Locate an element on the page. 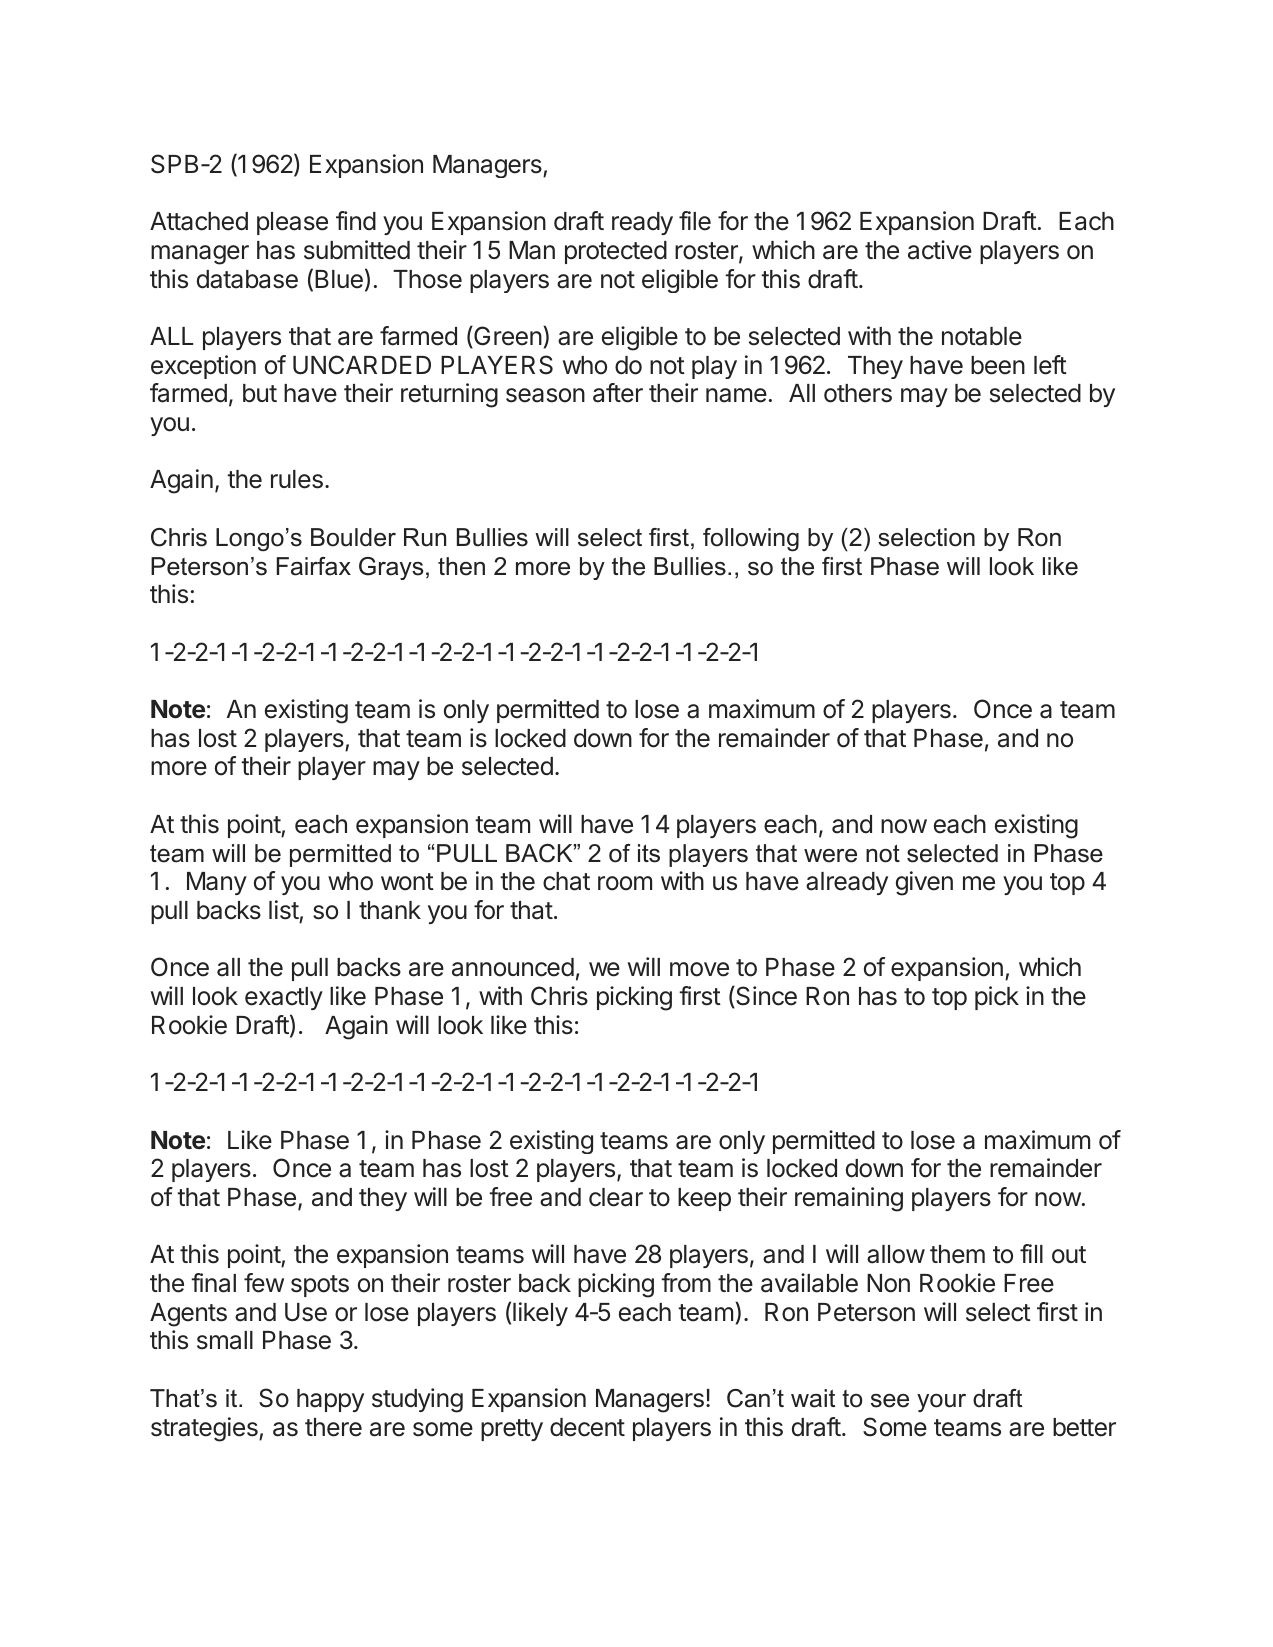 The height and width of the page is (1647, 1273). move is located at coordinates (699, 969).
